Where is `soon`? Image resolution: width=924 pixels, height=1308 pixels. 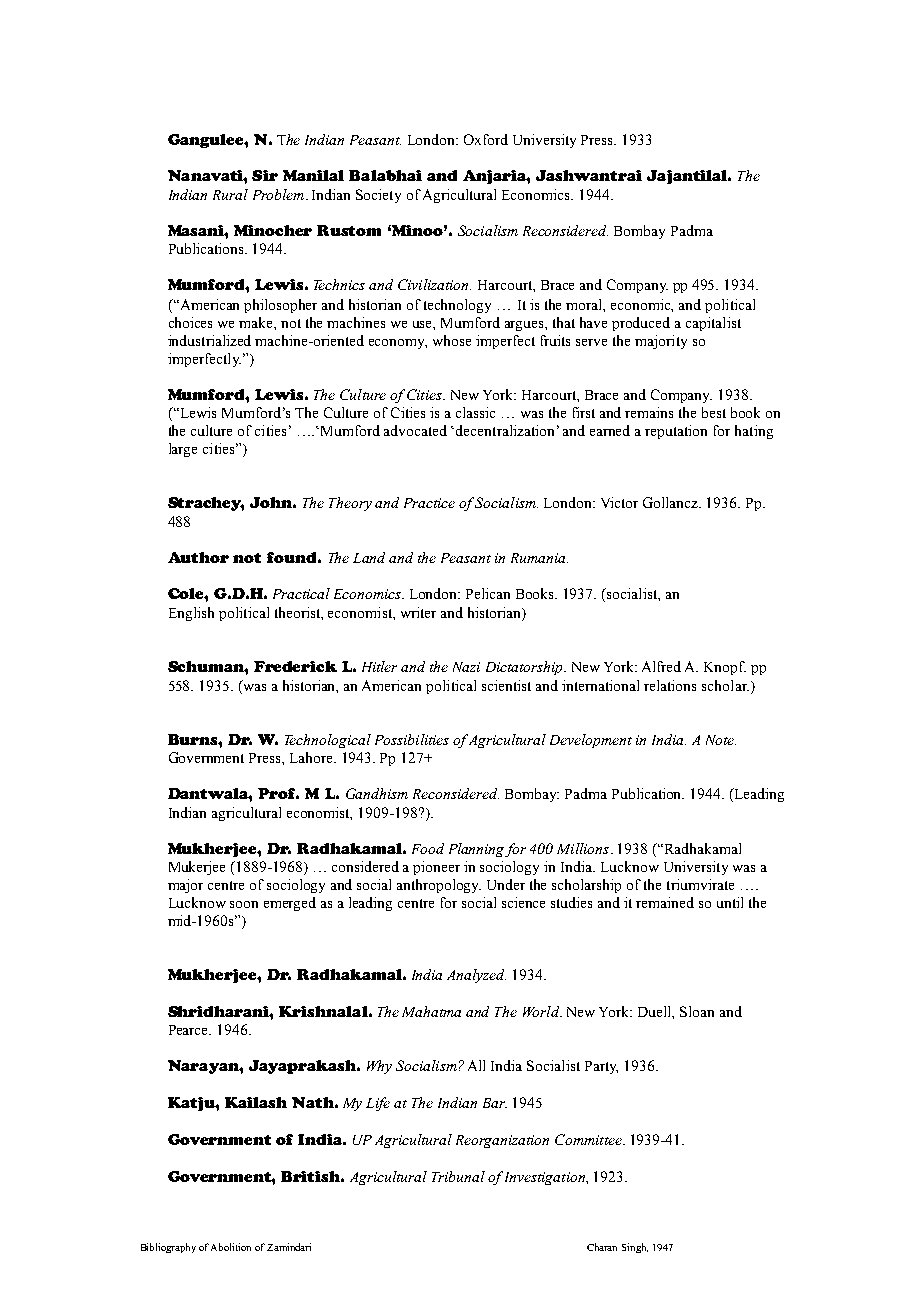 soon is located at coordinates (244, 904).
